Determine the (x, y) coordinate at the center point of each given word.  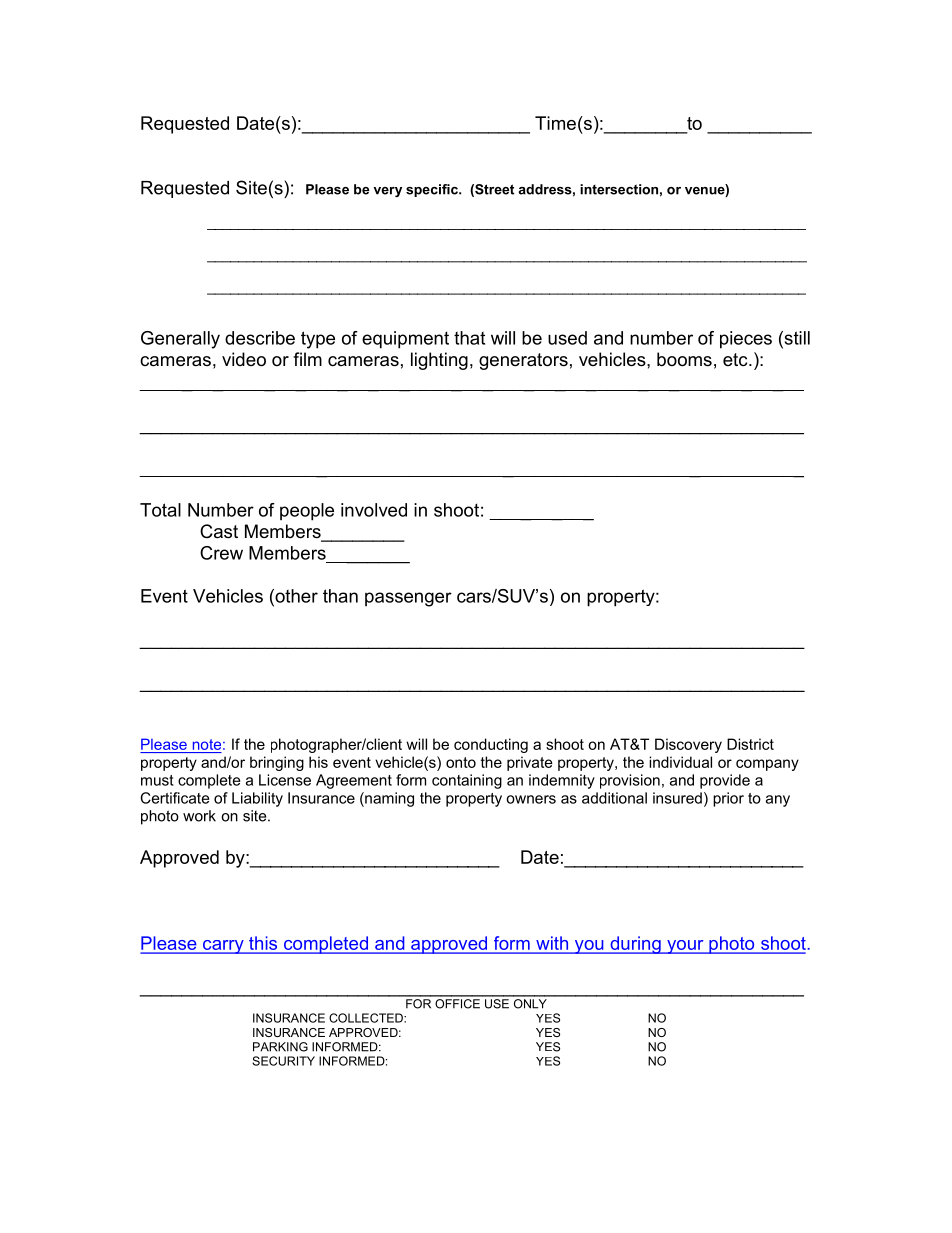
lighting (439, 361)
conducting (491, 745)
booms (684, 359)
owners (531, 799)
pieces (746, 340)
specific (433, 190)
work (199, 816)
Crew (221, 553)
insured (677, 798)
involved (374, 510)
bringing (277, 763)
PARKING (280, 1047)
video (244, 359)
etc (736, 359)
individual (680, 762)
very (387, 192)
